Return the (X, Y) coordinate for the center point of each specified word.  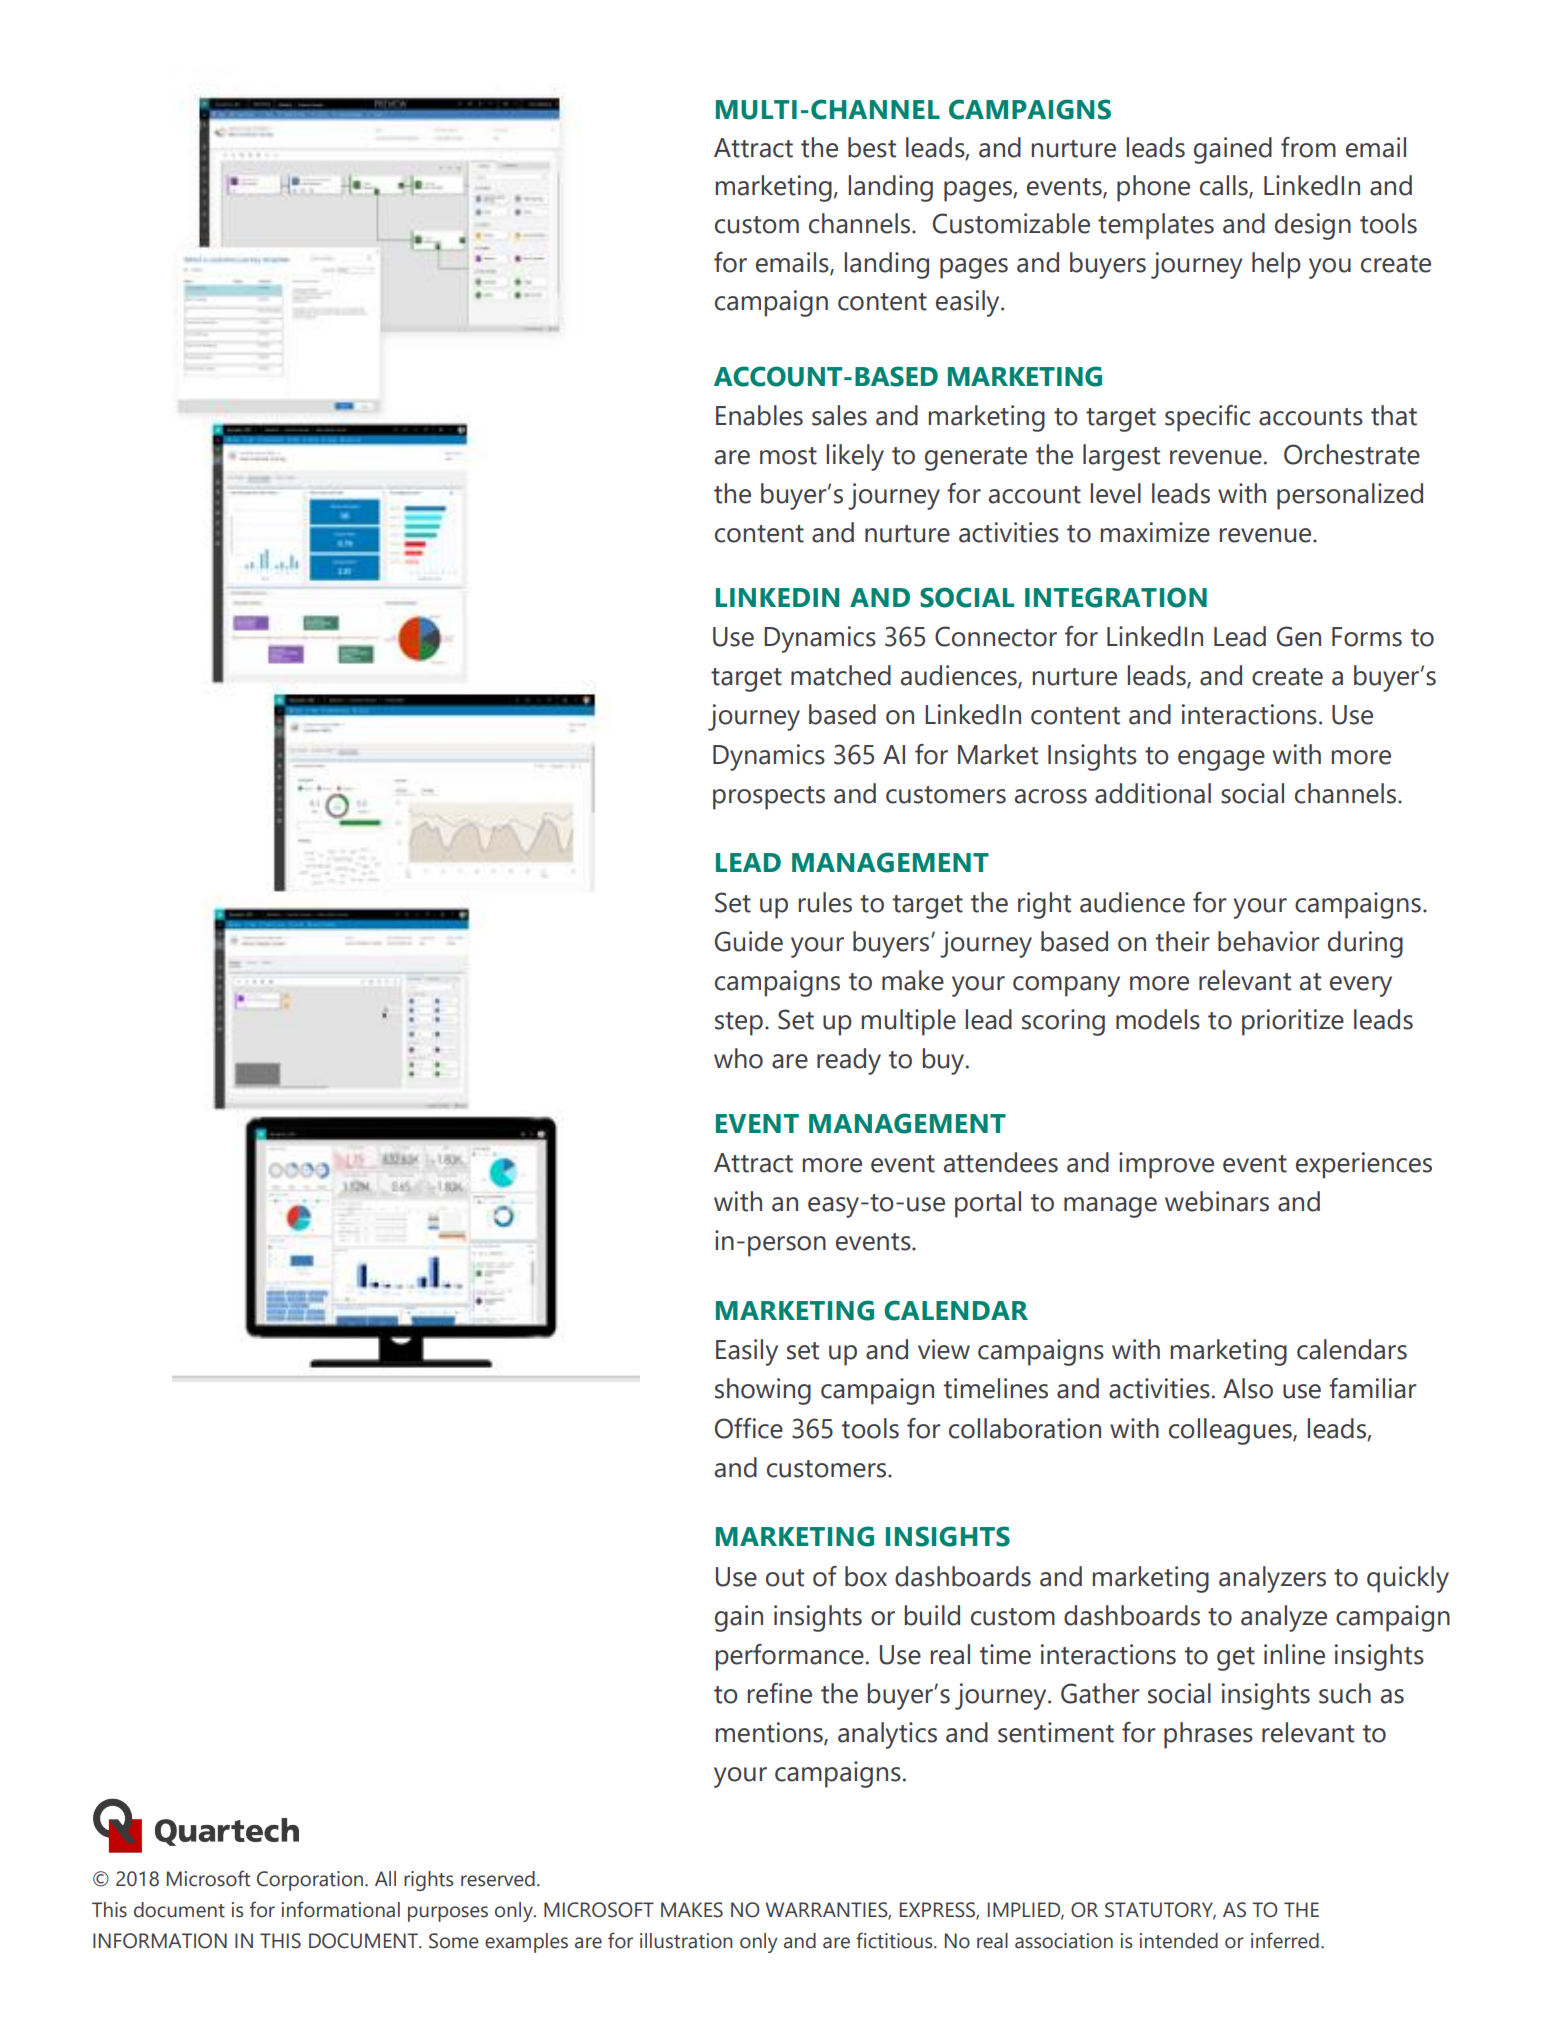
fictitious (895, 1940)
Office (749, 1428)
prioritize (1293, 1022)
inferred (1285, 1940)
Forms (1367, 637)
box (866, 1576)
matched (841, 675)
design (1313, 226)
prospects (769, 798)
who (738, 1058)
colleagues (1231, 1431)
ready (849, 1061)
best (872, 147)
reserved (498, 1879)
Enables (759, 415)
